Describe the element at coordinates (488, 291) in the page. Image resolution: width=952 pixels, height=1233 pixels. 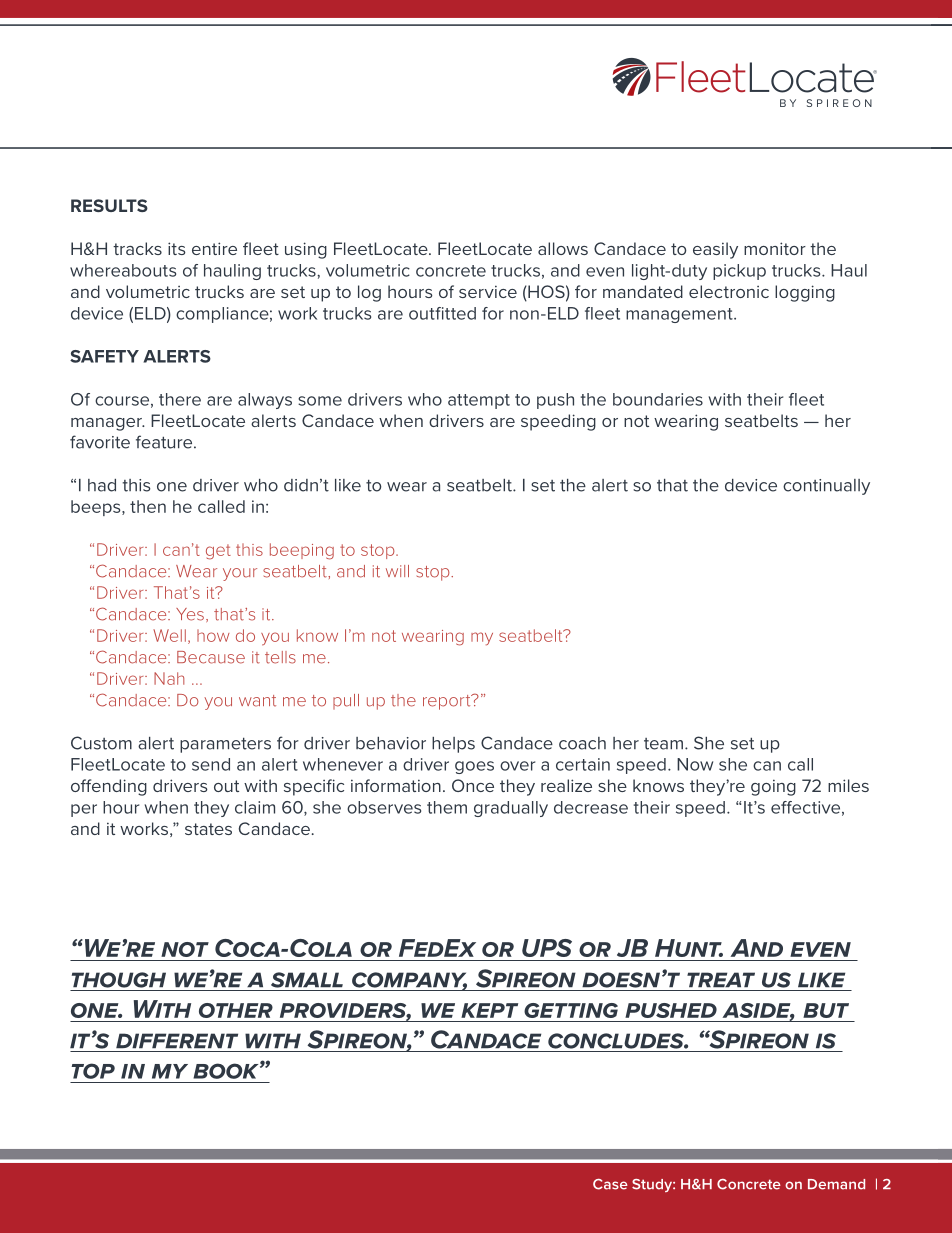
I see `service` at that location.
